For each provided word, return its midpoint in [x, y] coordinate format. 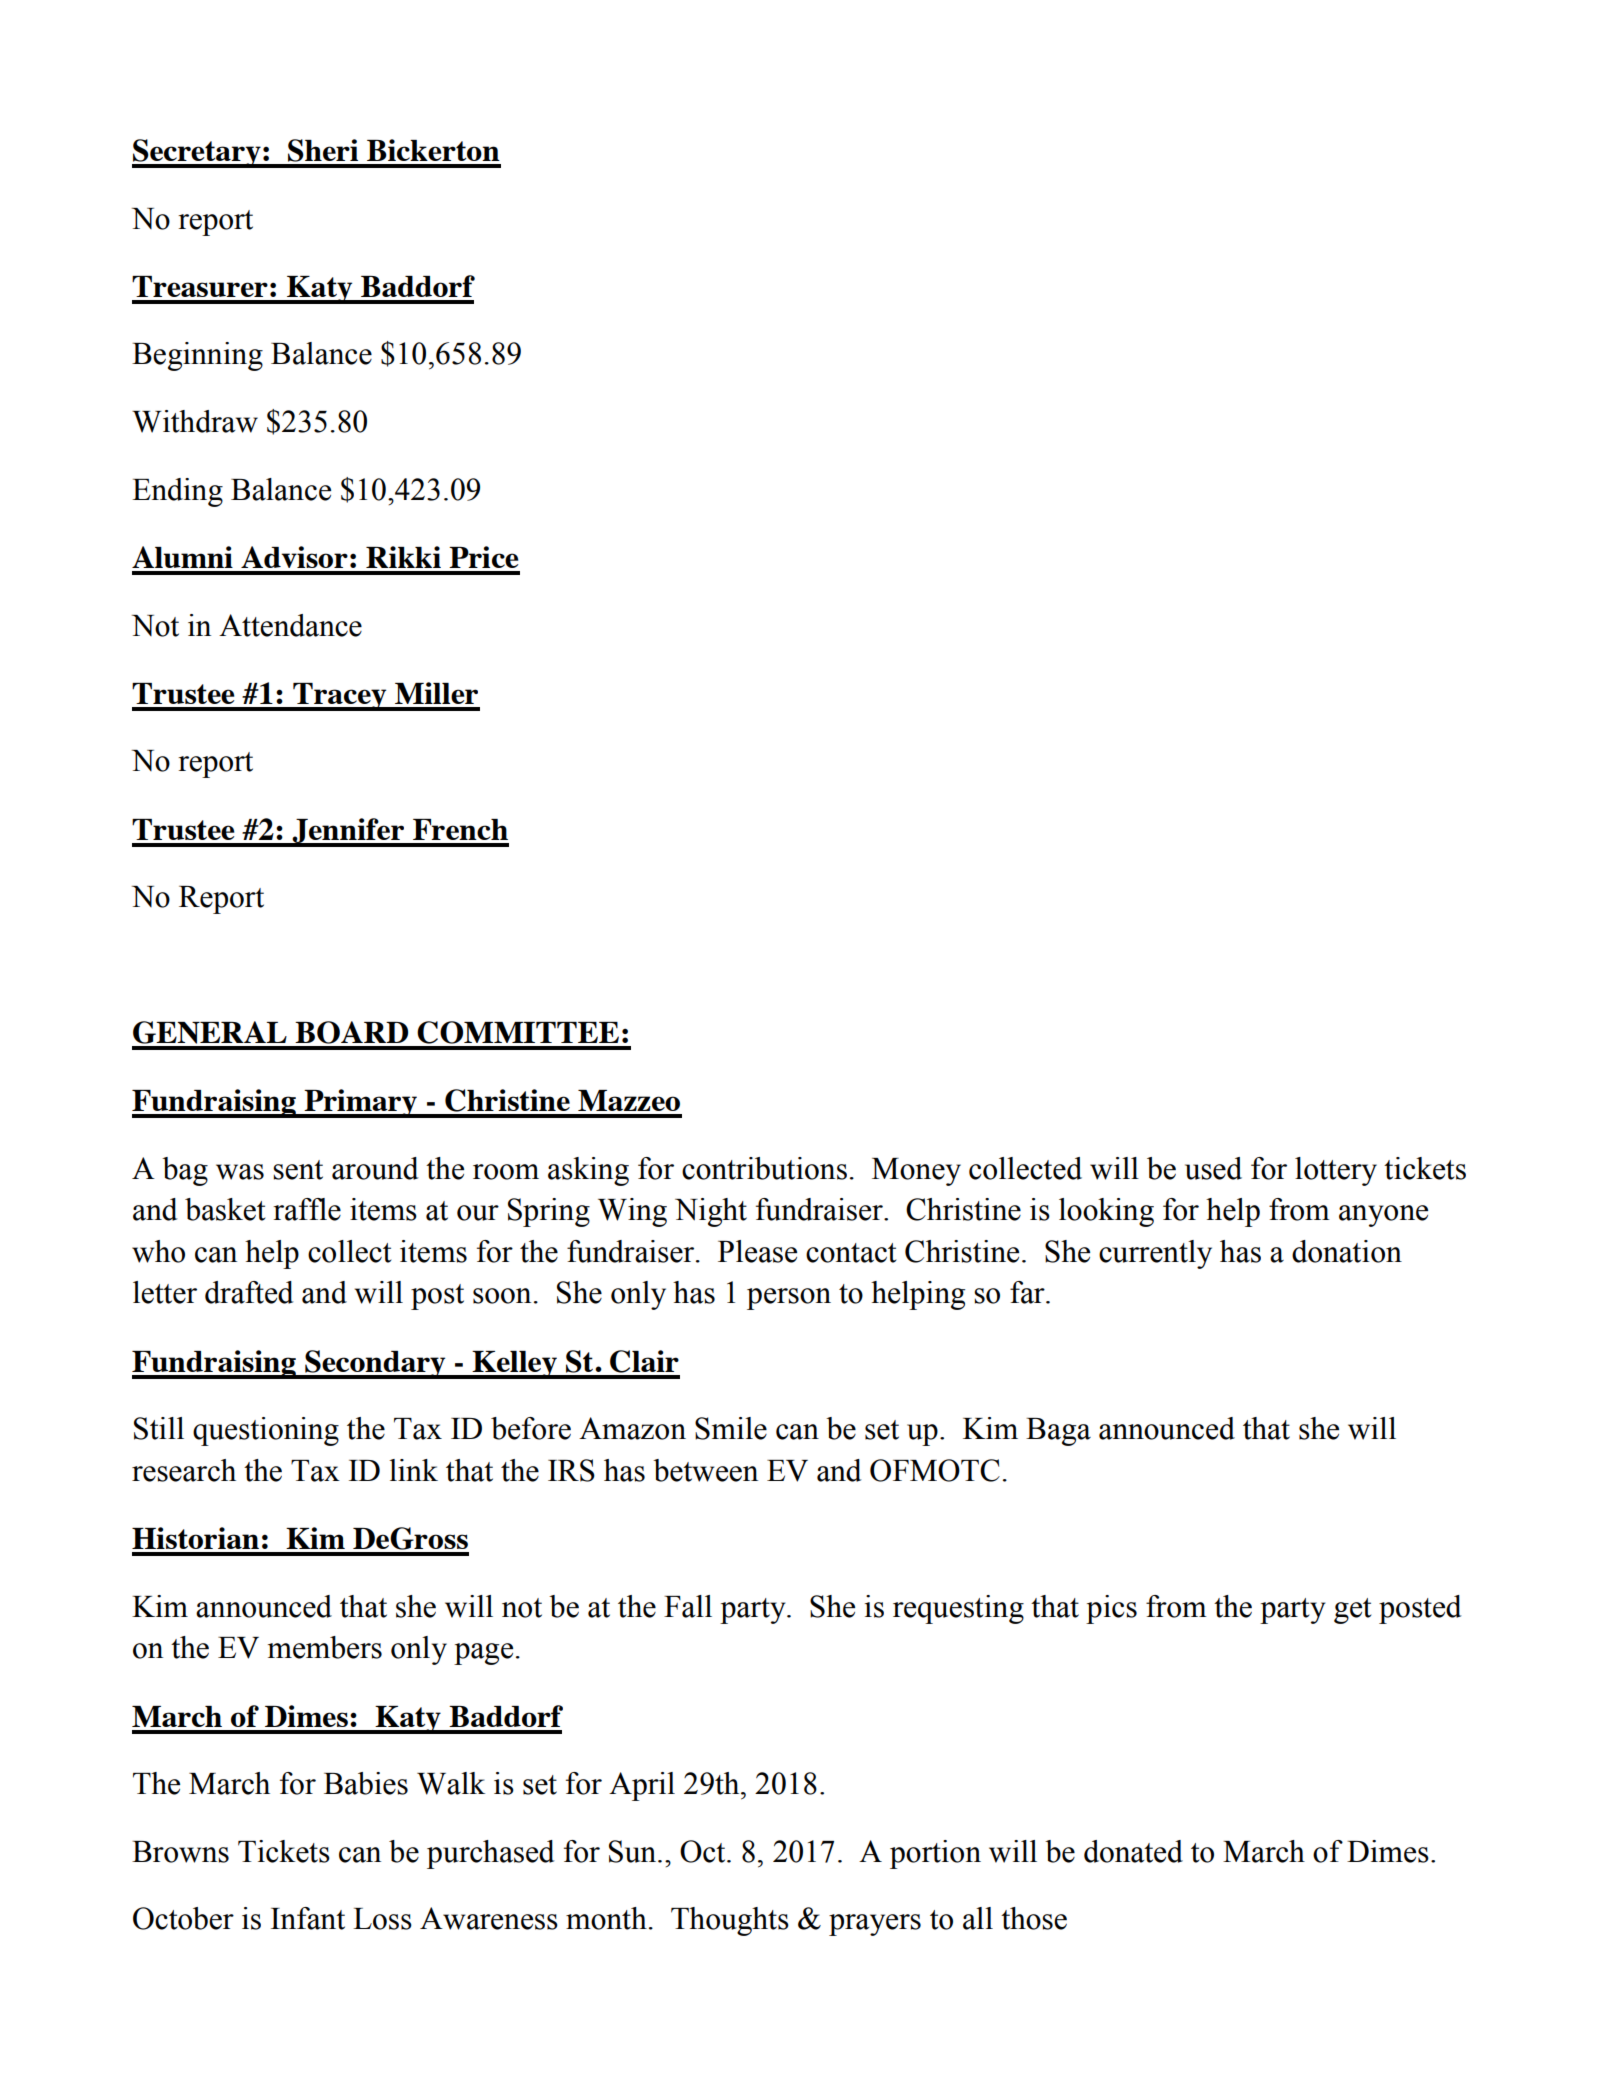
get [1352, 1611]
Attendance [290, 625]
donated [1133, 1851]
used [1213, 1168]
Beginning [197, 356]
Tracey [340, 697]
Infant [308, 1918]
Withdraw [195, 421]
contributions [764, 1168]
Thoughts [730, 1921]
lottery [1336, 1171]
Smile [731, 1428]
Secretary [197, 153]
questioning [266, 1431]
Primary [361, 1103]
